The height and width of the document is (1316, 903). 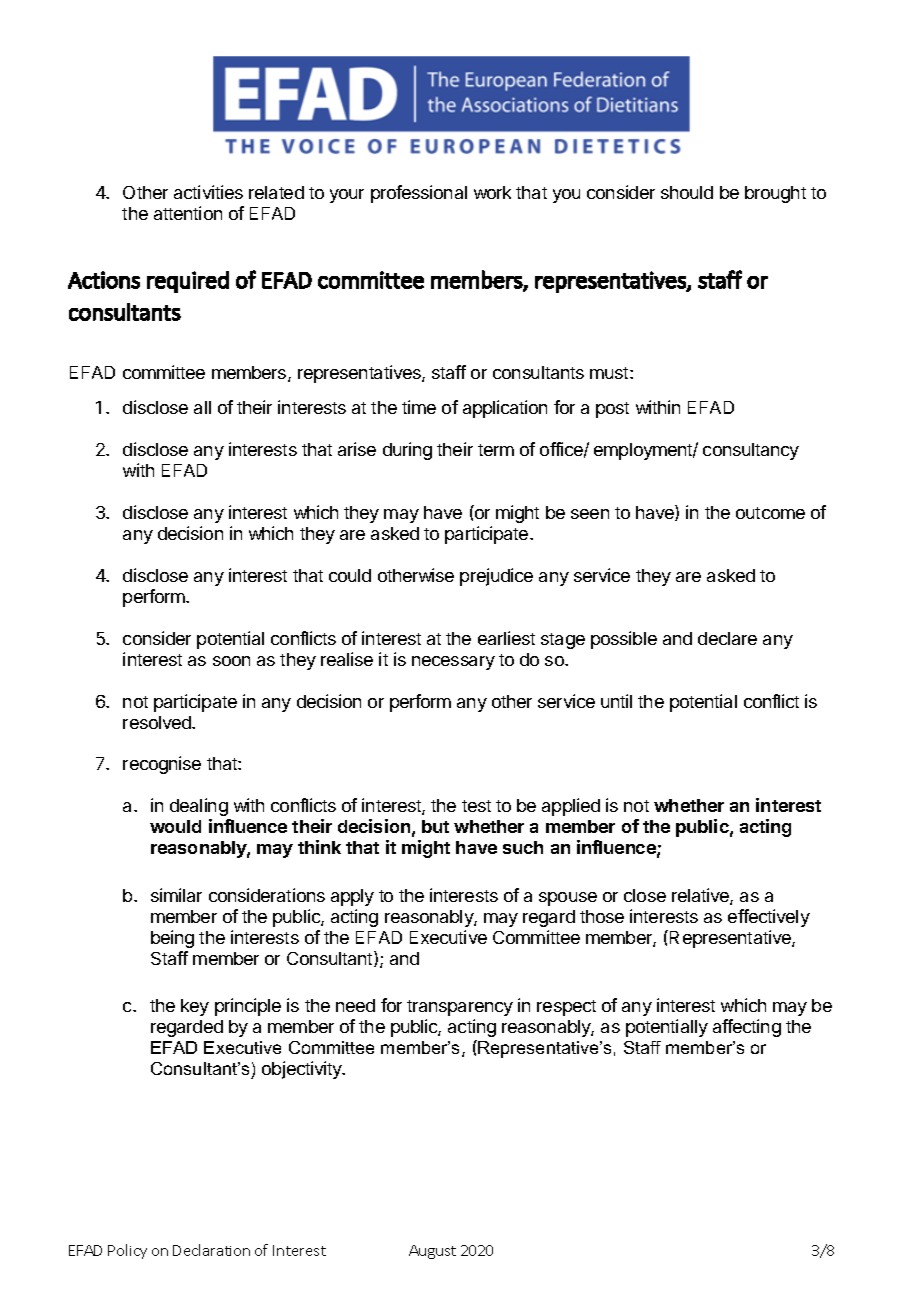 I want to click on arise, so click(x=357, y=449).
